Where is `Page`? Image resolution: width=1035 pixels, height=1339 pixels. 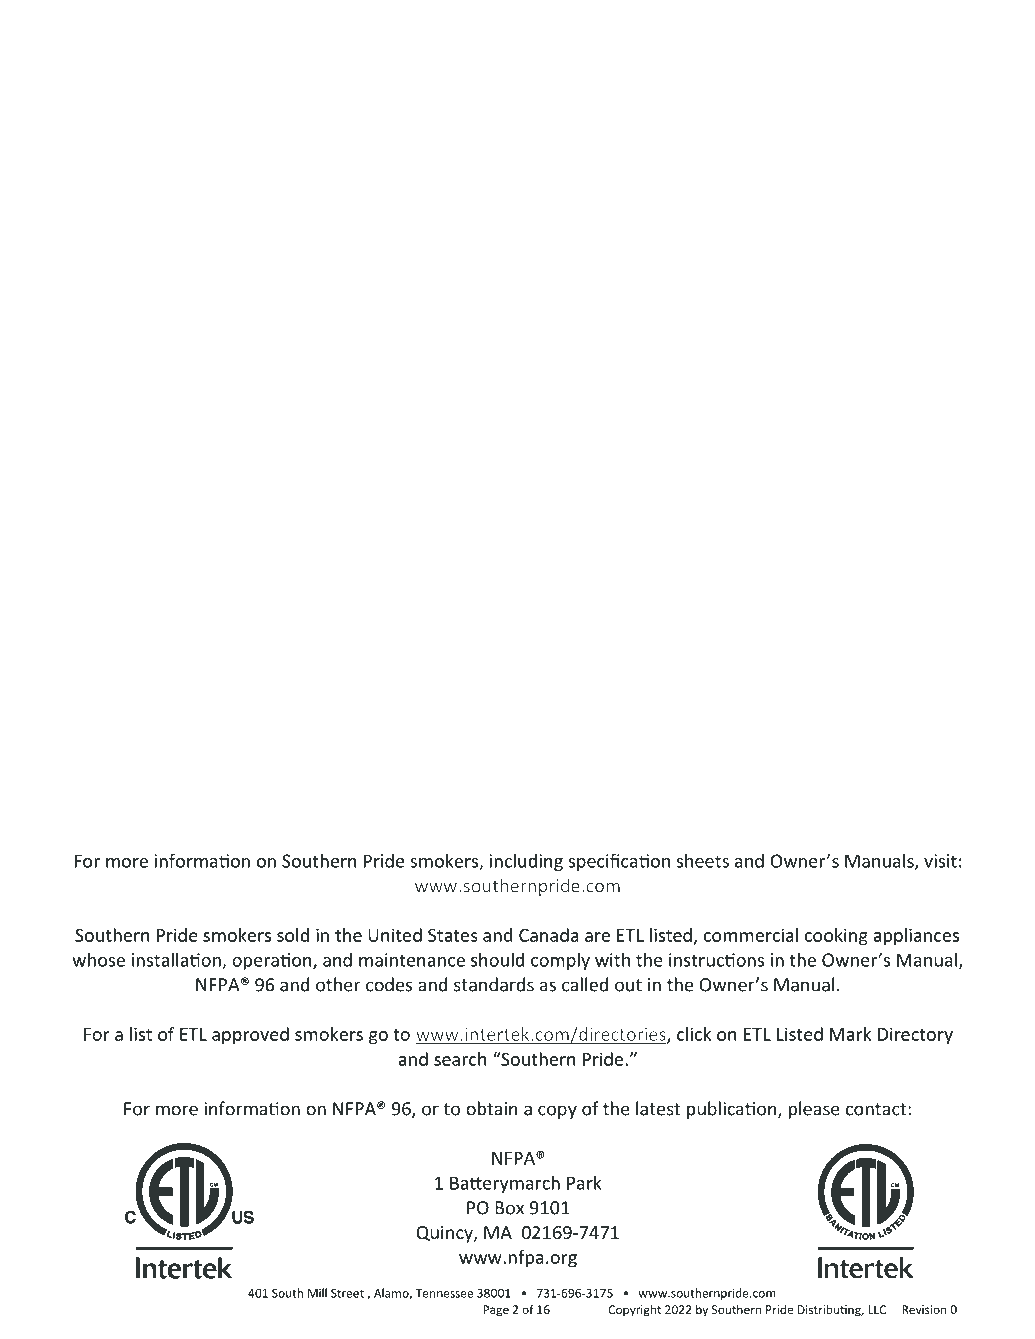
Page is located at coordinates (496, 1311).
